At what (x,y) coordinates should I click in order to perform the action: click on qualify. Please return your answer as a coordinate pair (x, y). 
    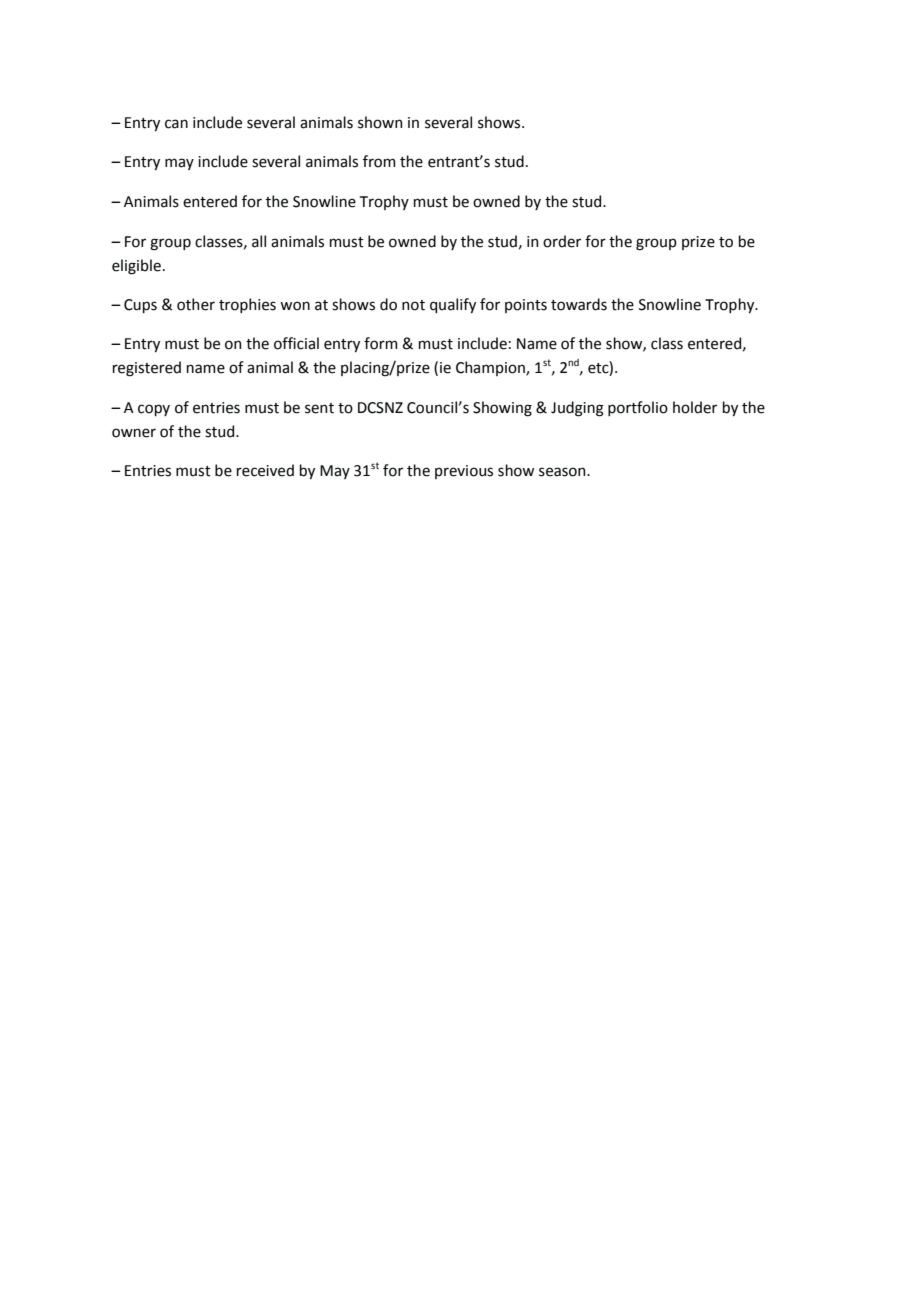
    Looking at the image, I should click on (453, 305).
